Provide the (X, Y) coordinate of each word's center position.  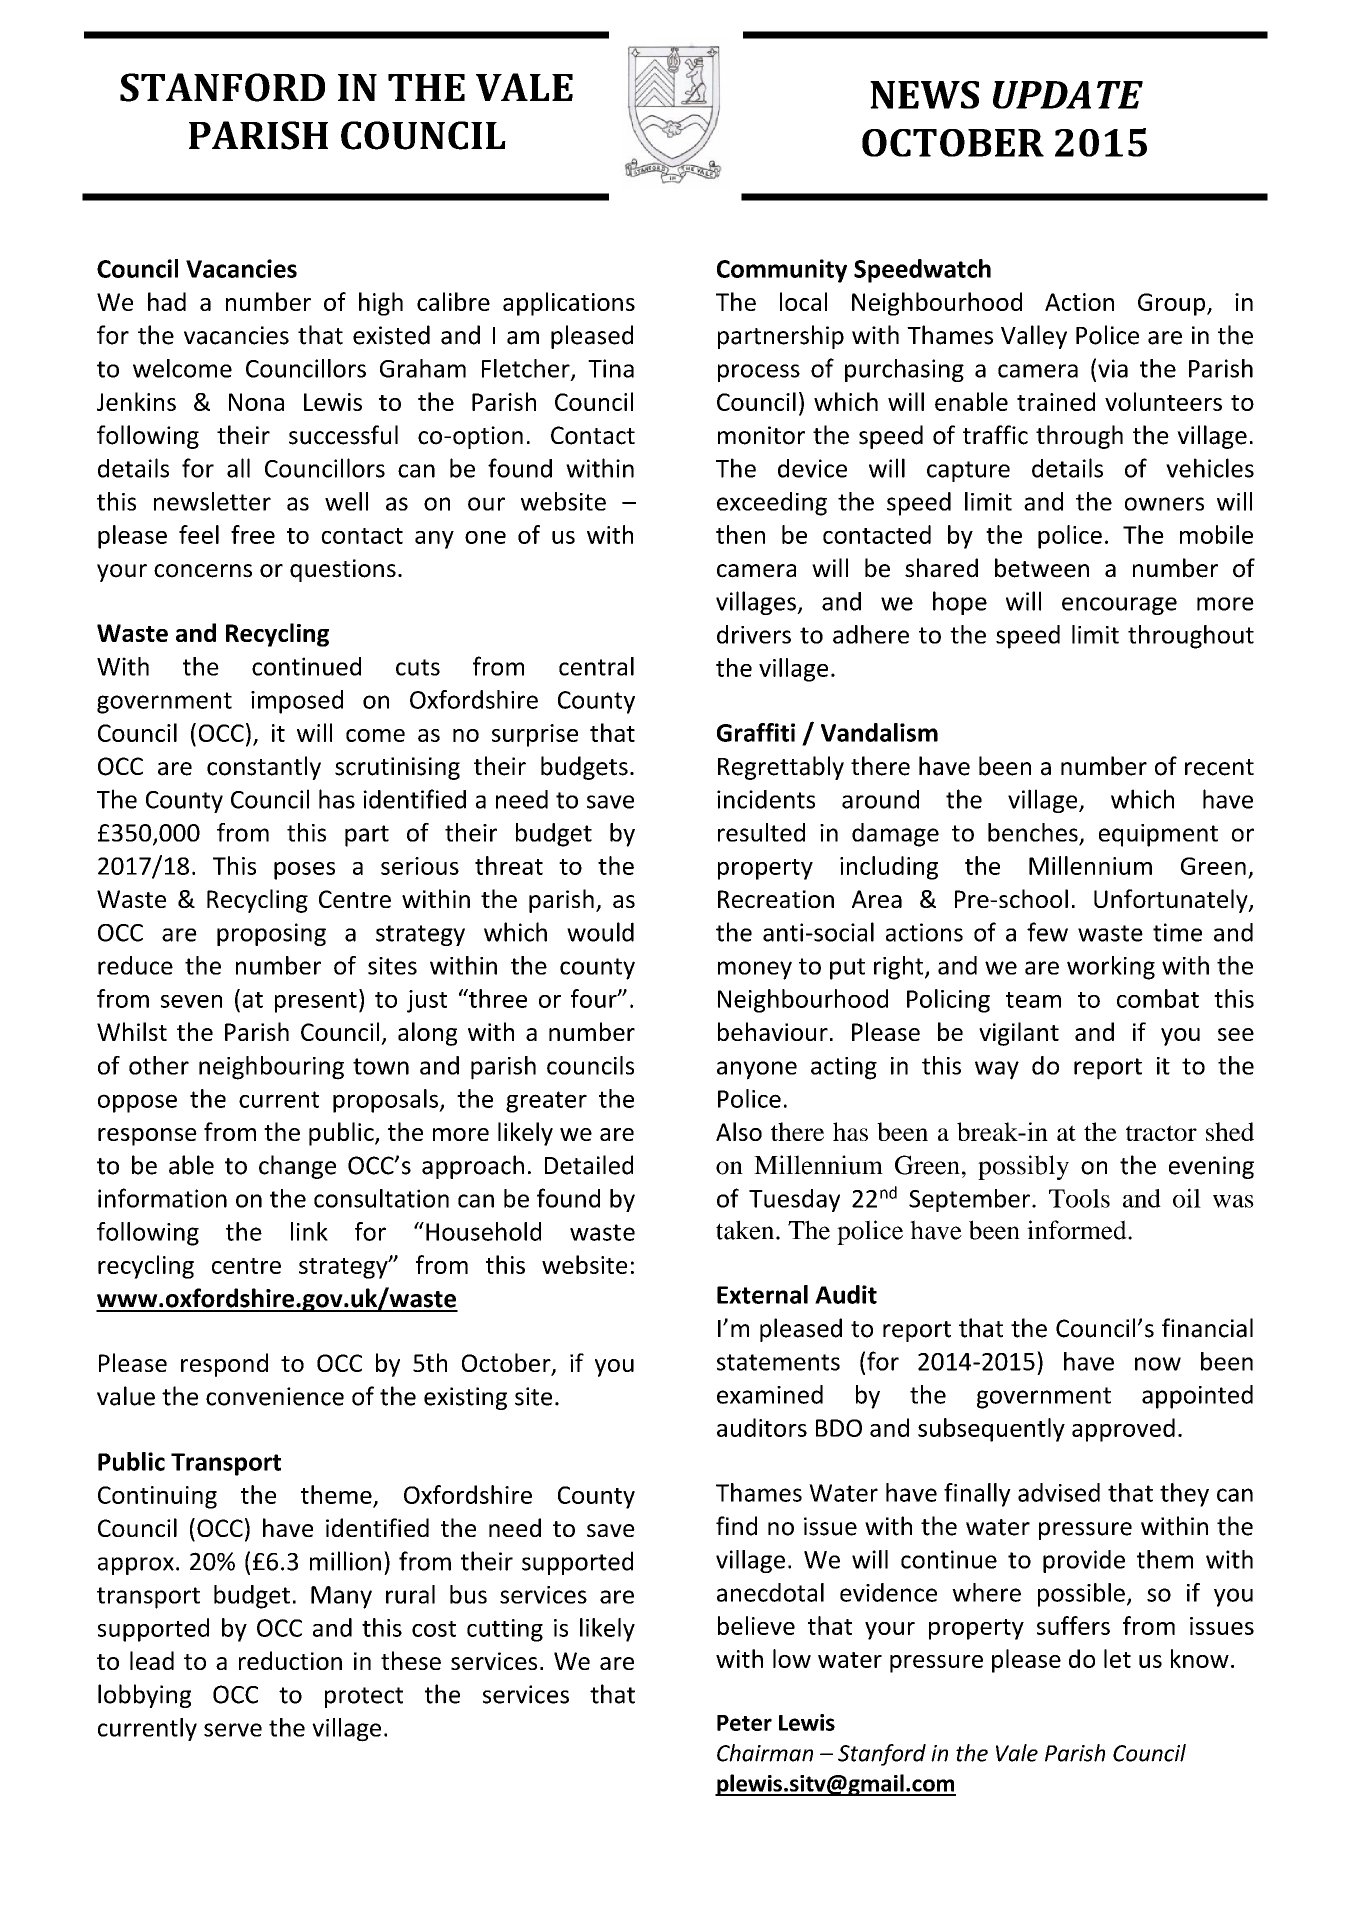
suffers (1073, 1625)
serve (233, 1730)
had (167, 301)
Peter (744, 1723)
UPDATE (1068, 95)
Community (782, 271)
